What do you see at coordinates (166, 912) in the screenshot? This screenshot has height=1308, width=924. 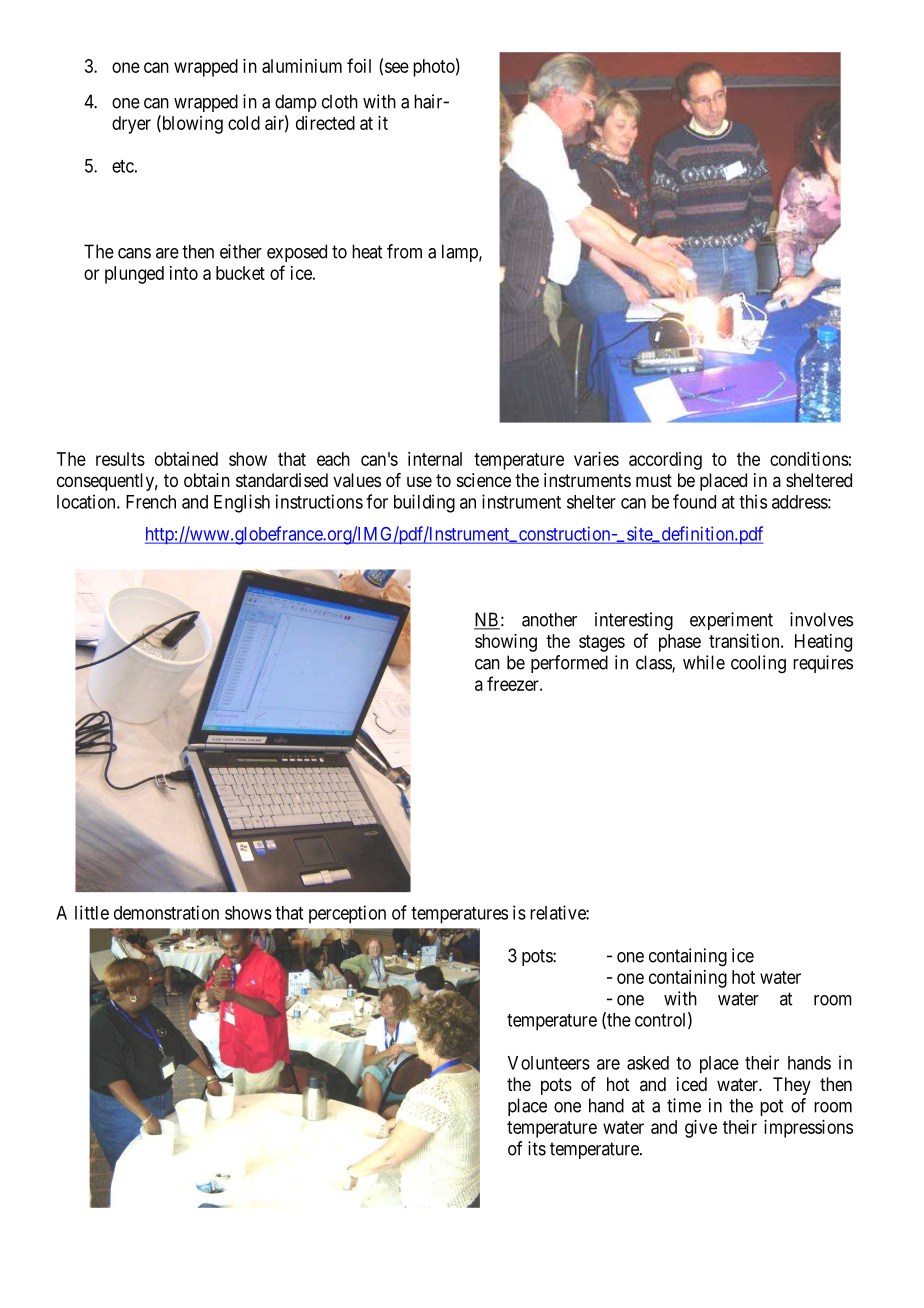 I see `demonstration` at bounding box center [166, 912].
